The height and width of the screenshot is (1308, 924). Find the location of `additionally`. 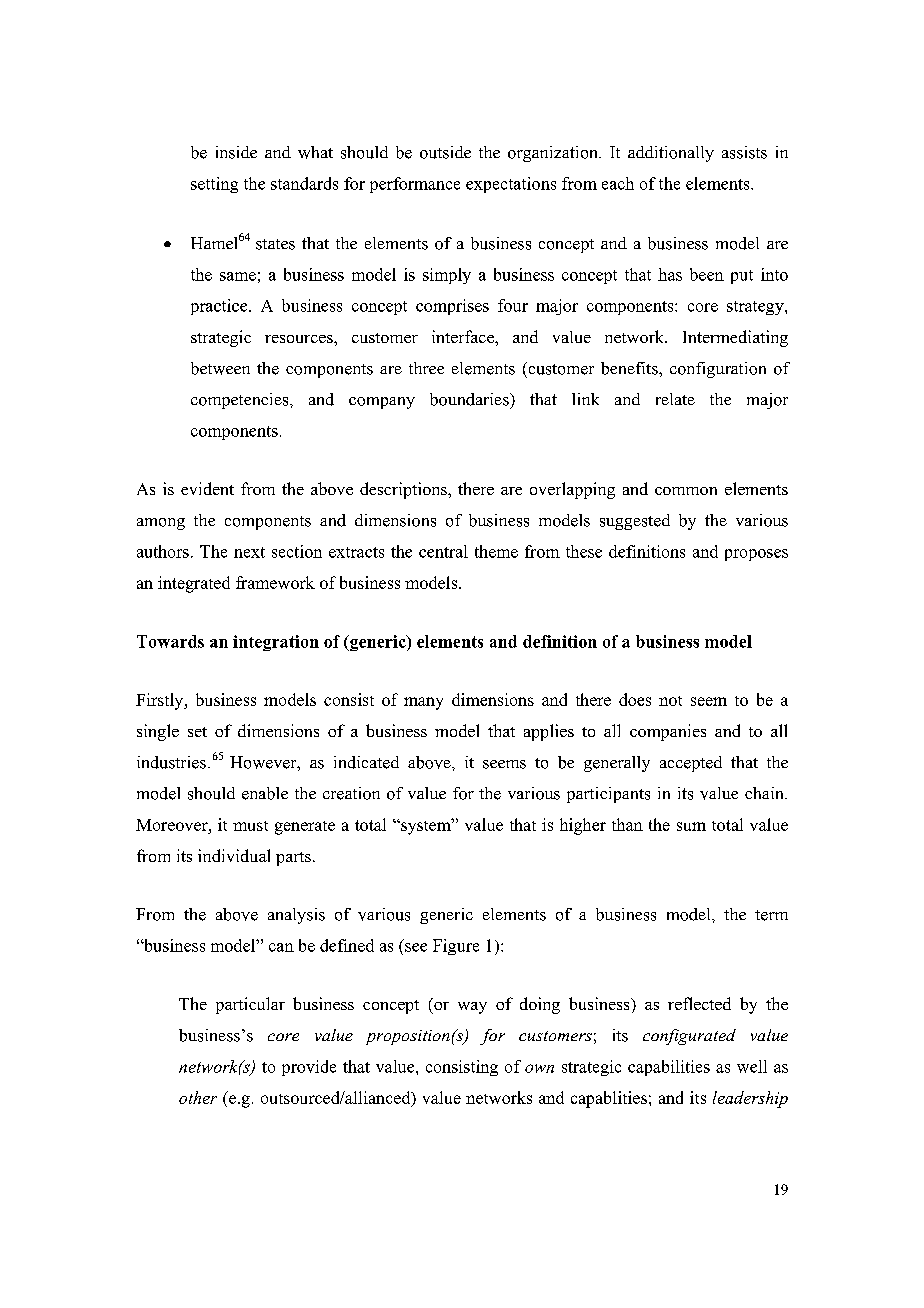

additionally is located at coordinates (671, 154).
